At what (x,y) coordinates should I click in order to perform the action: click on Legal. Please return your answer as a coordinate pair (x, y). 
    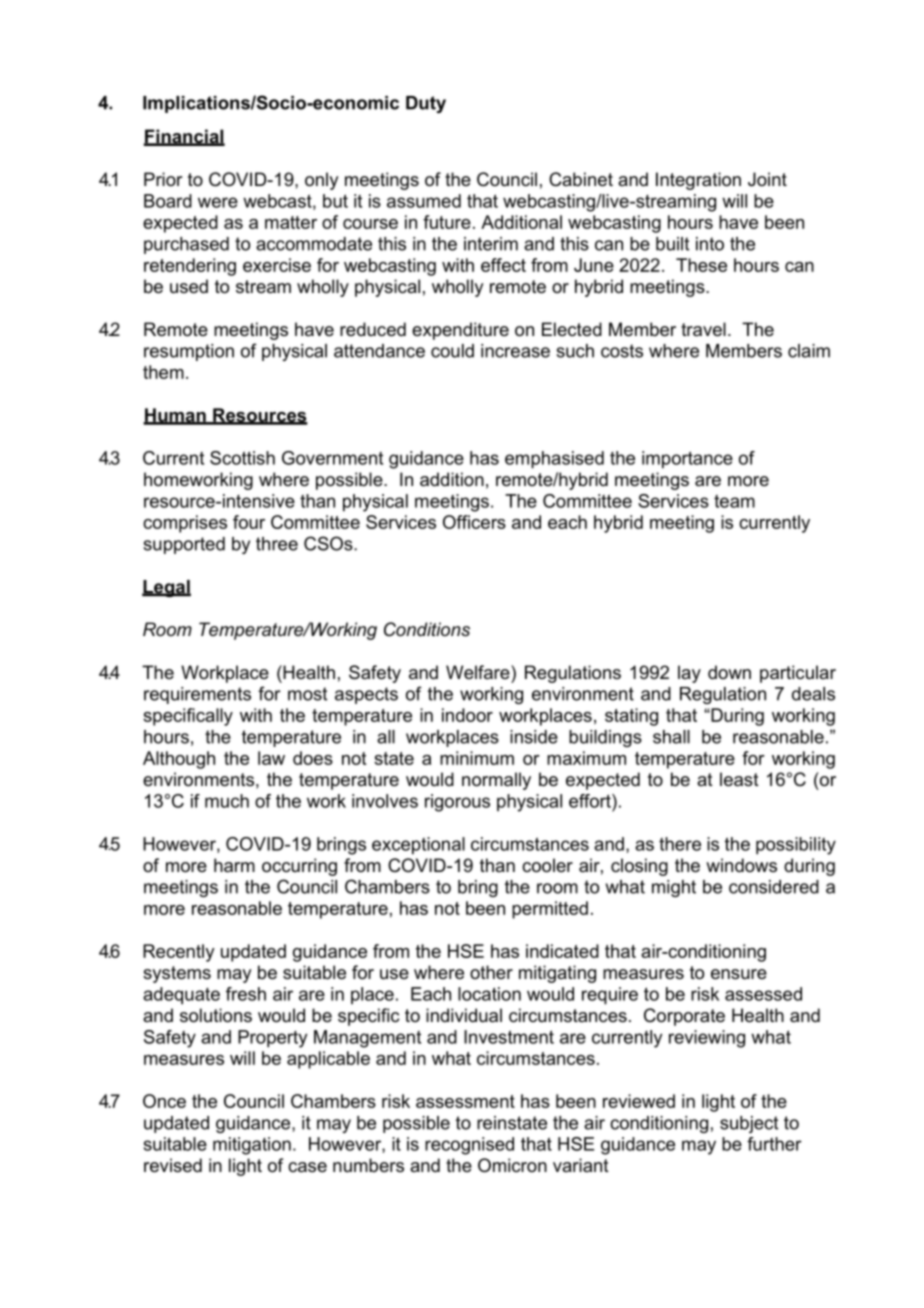
    Looking at the image, I should click on (166, 588).
